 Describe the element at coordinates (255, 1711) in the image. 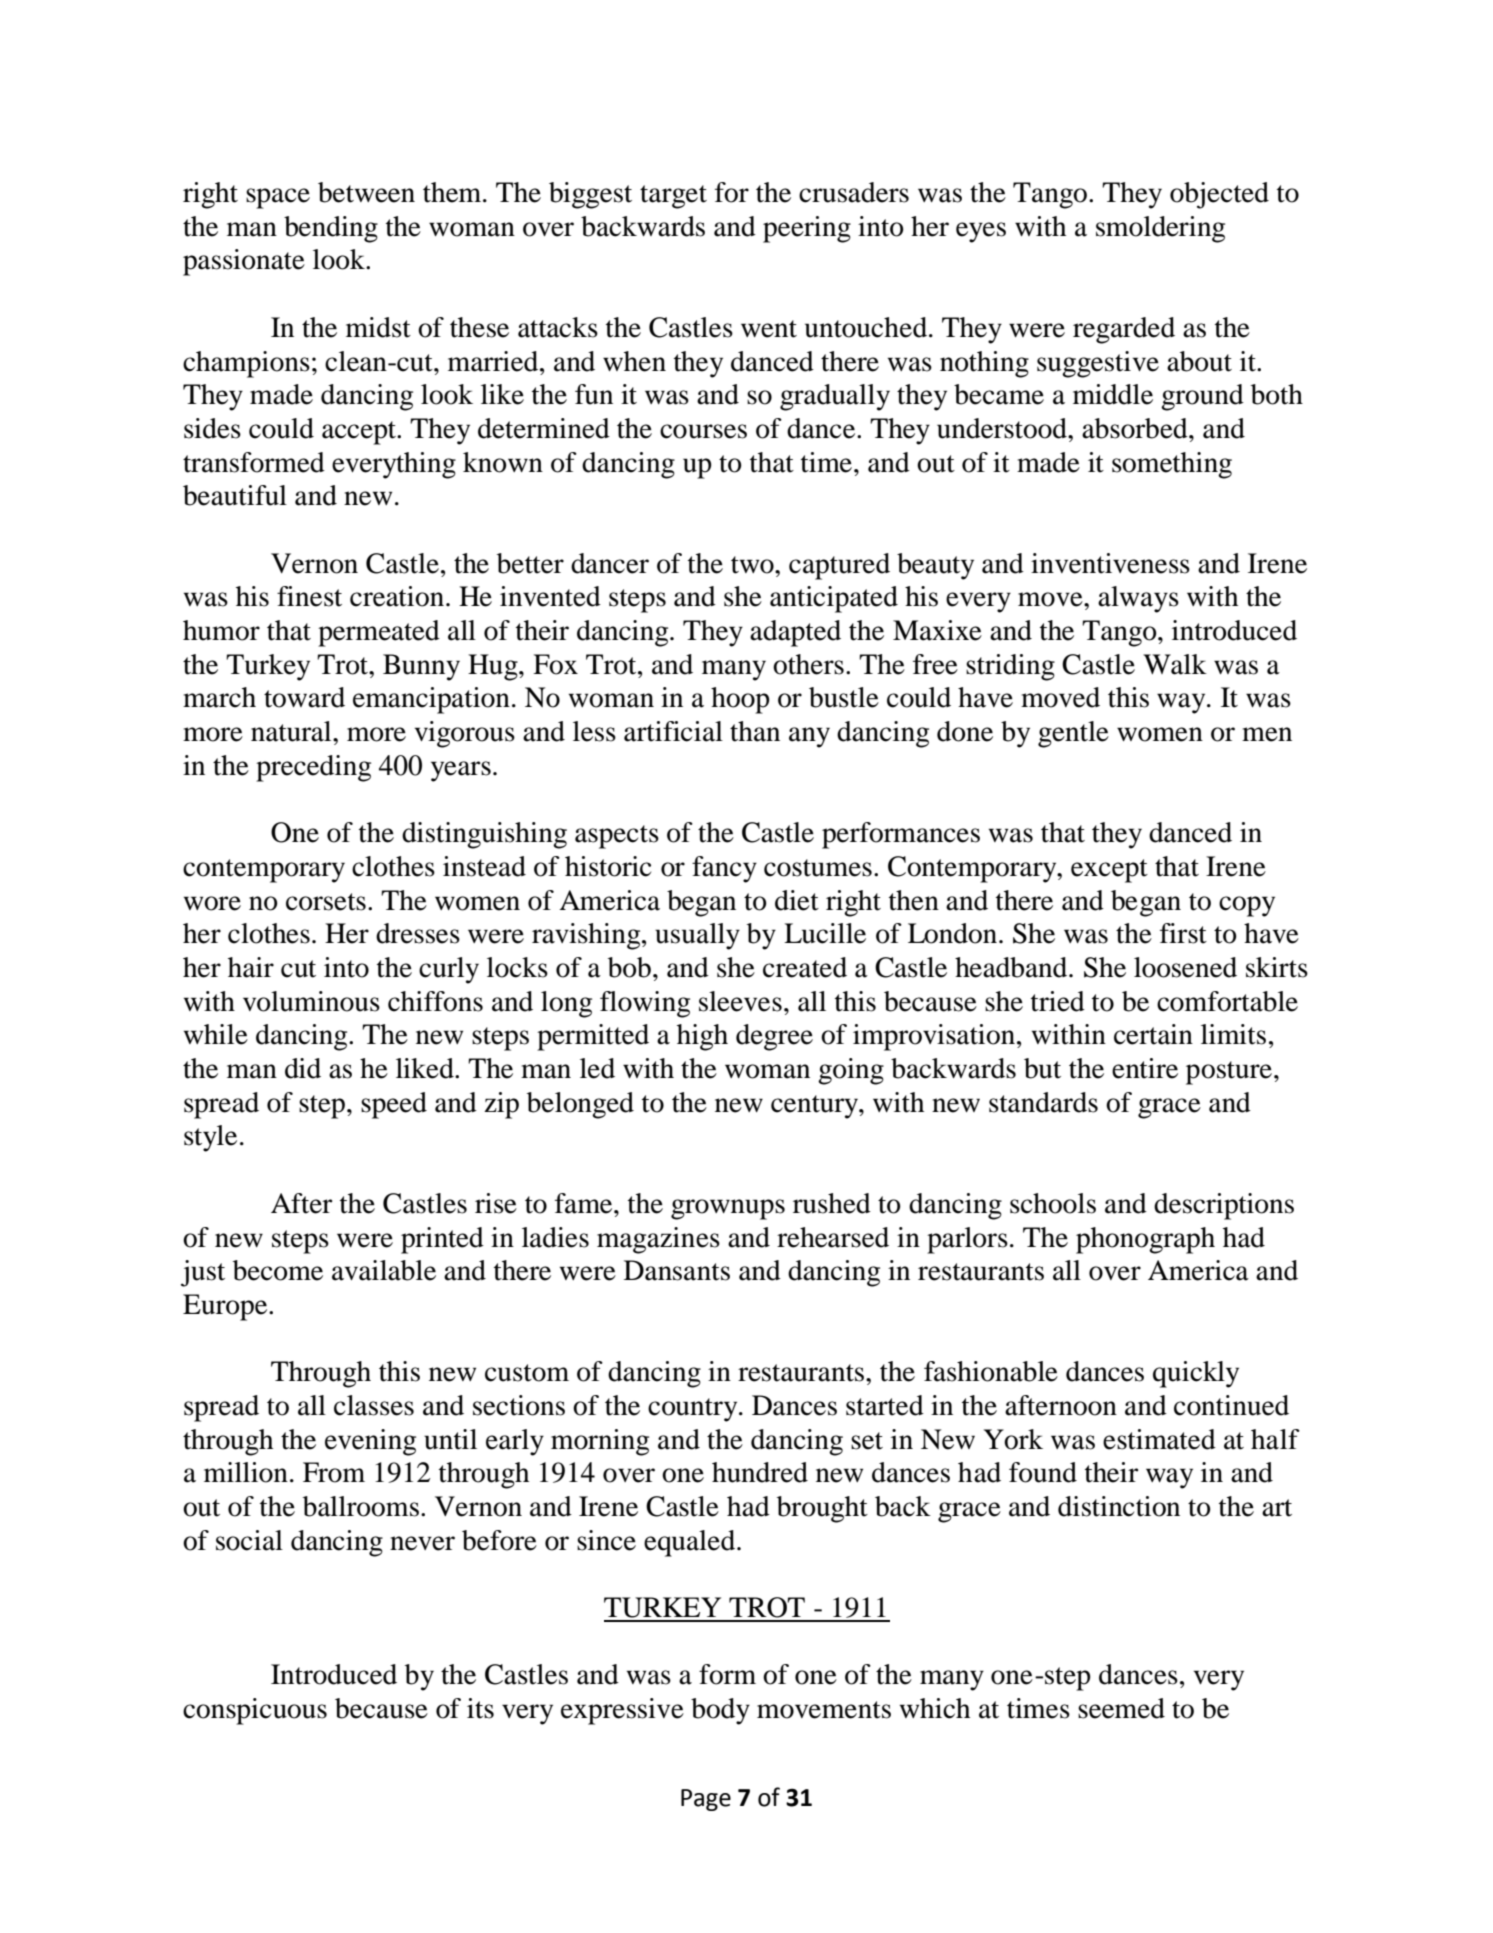

I see `conspicuous` at that location.
